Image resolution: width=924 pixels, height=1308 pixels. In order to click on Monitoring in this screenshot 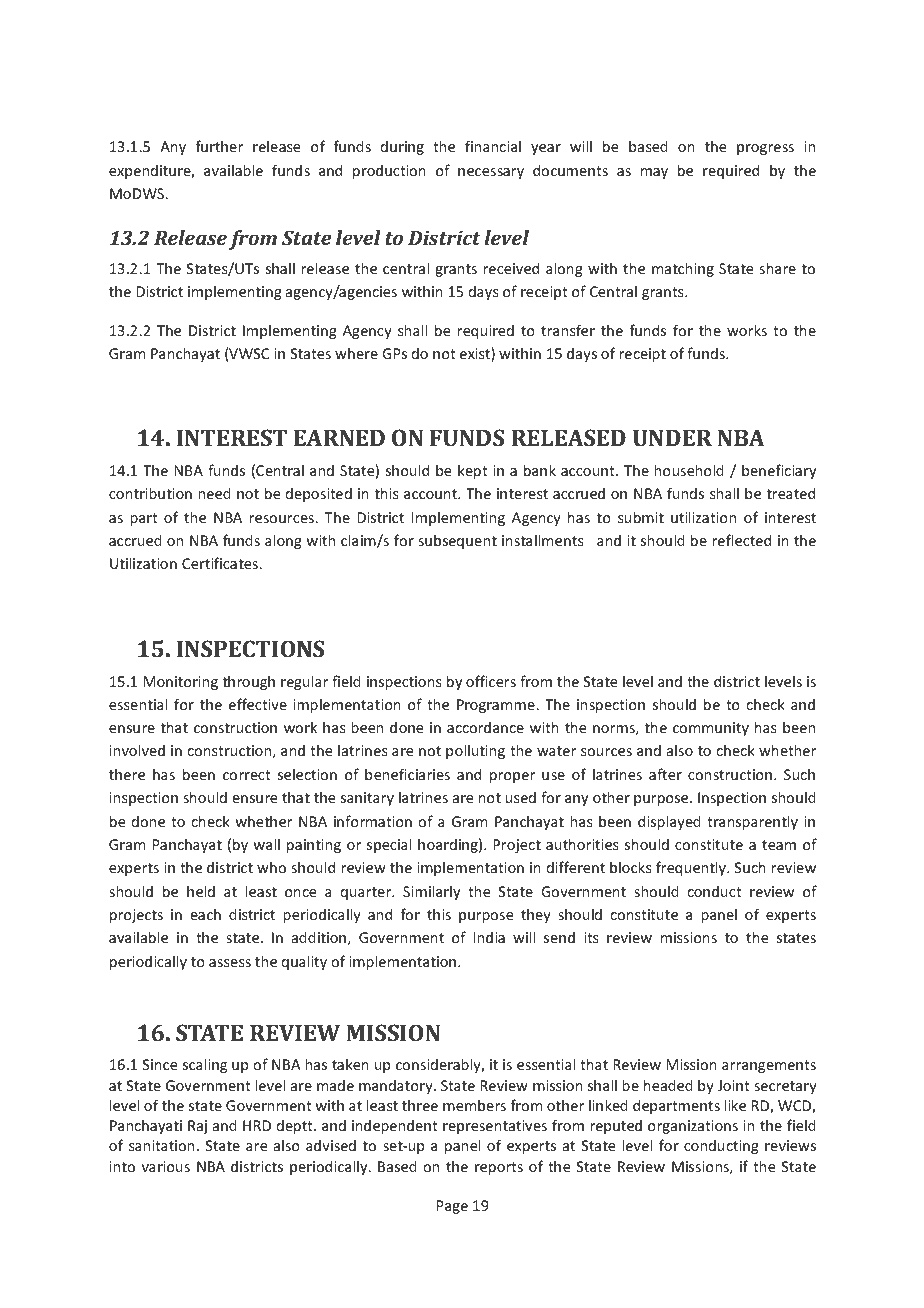, I will do `click(181, 683)`.
